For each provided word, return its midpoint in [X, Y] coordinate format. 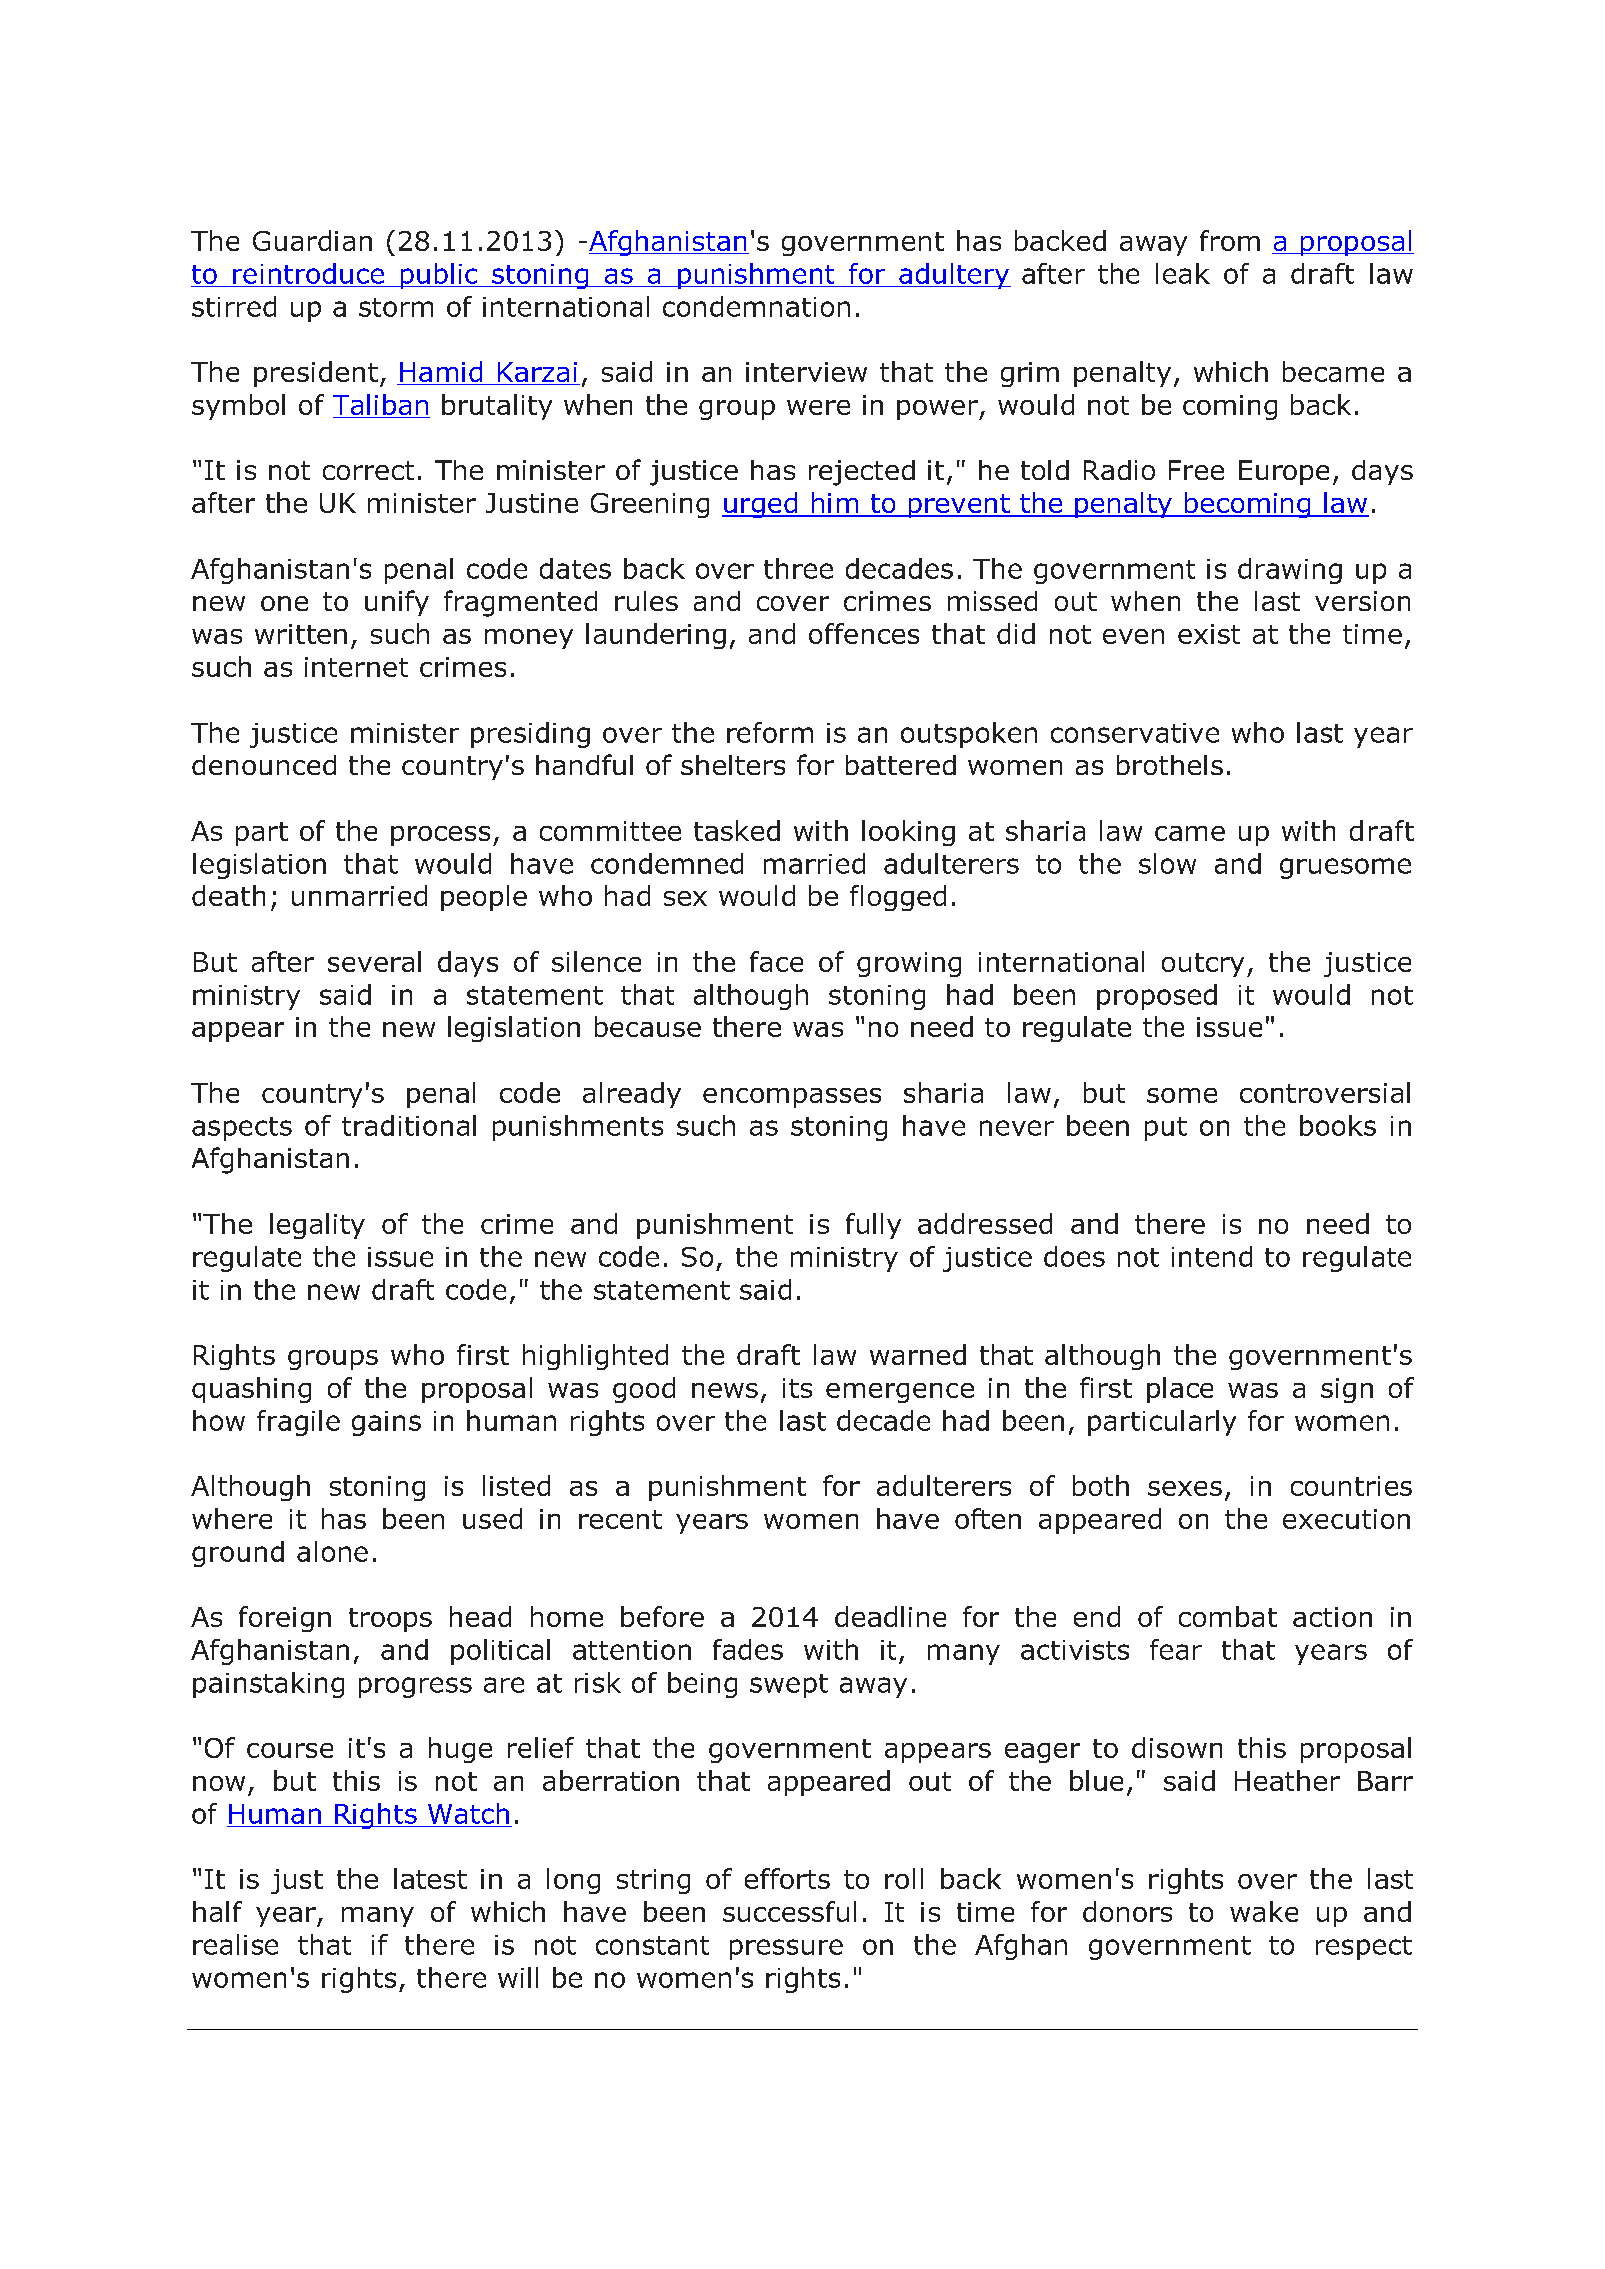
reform [770, 732]
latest [430, 1878]
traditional [409, 1125]
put [1166, 1129]
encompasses [792, 1098]
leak [1183, 273]
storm [396, 307]
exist [1209, 634]
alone [332, 1551]
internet [356, 667]
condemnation [756, 306]
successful [789, 1911]
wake [1264, 1911]
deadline [890, 1616]
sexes [1185, 1488]
